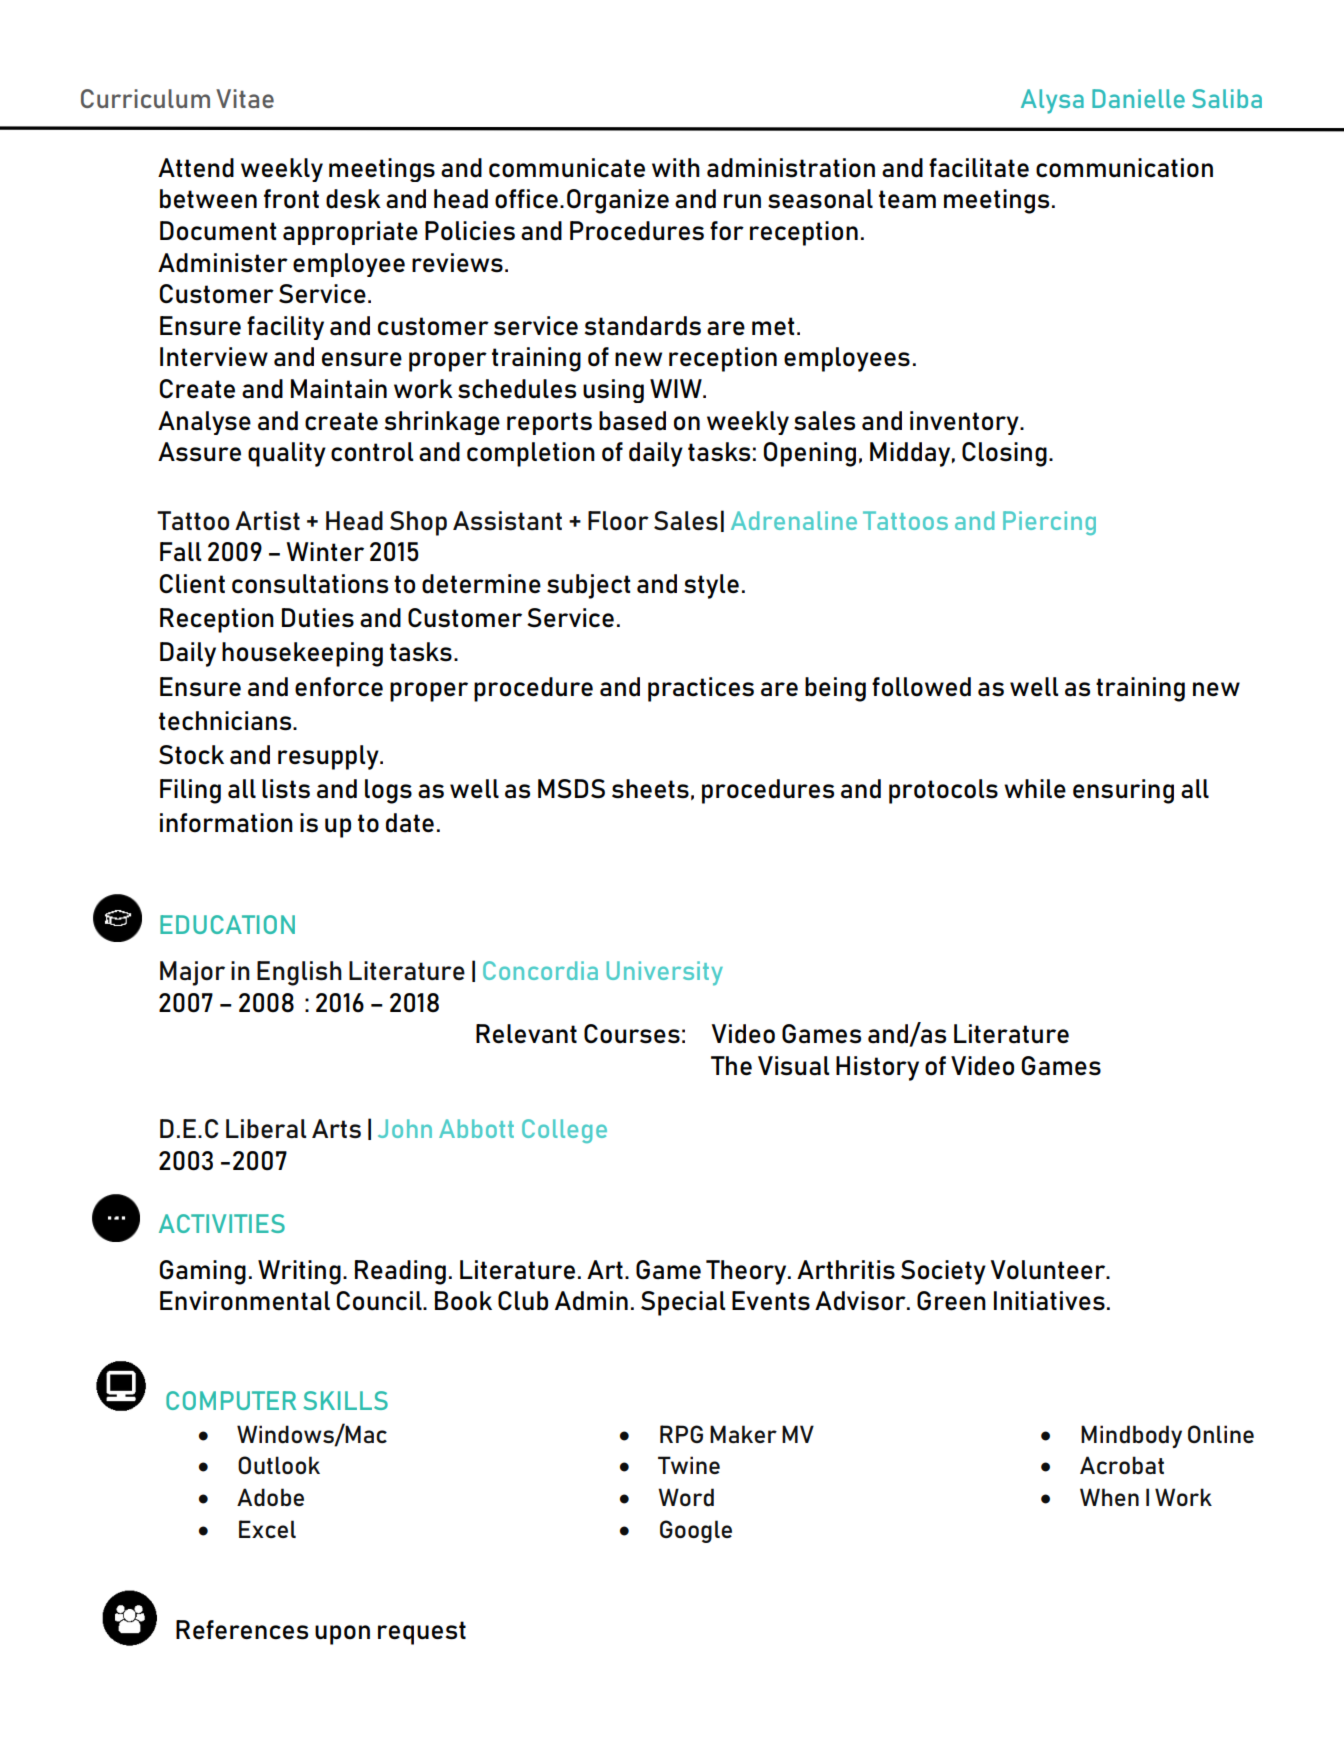  I want to click on References, so click(242, 1630).
